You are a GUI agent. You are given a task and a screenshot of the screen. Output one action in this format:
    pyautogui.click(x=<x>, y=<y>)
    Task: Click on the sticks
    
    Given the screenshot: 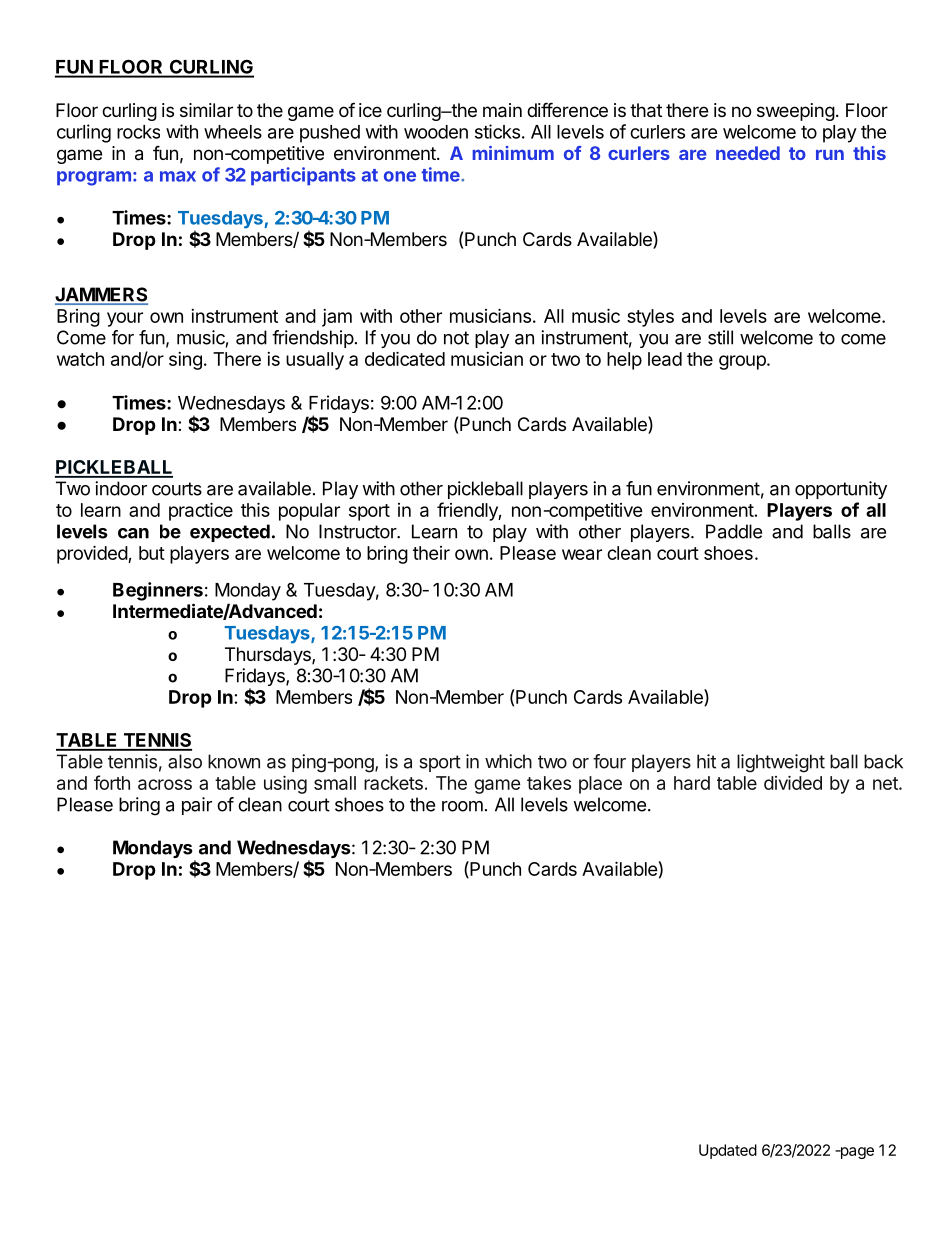 What is the action you would take?
    pyautogui.click(x=497, y=131)
